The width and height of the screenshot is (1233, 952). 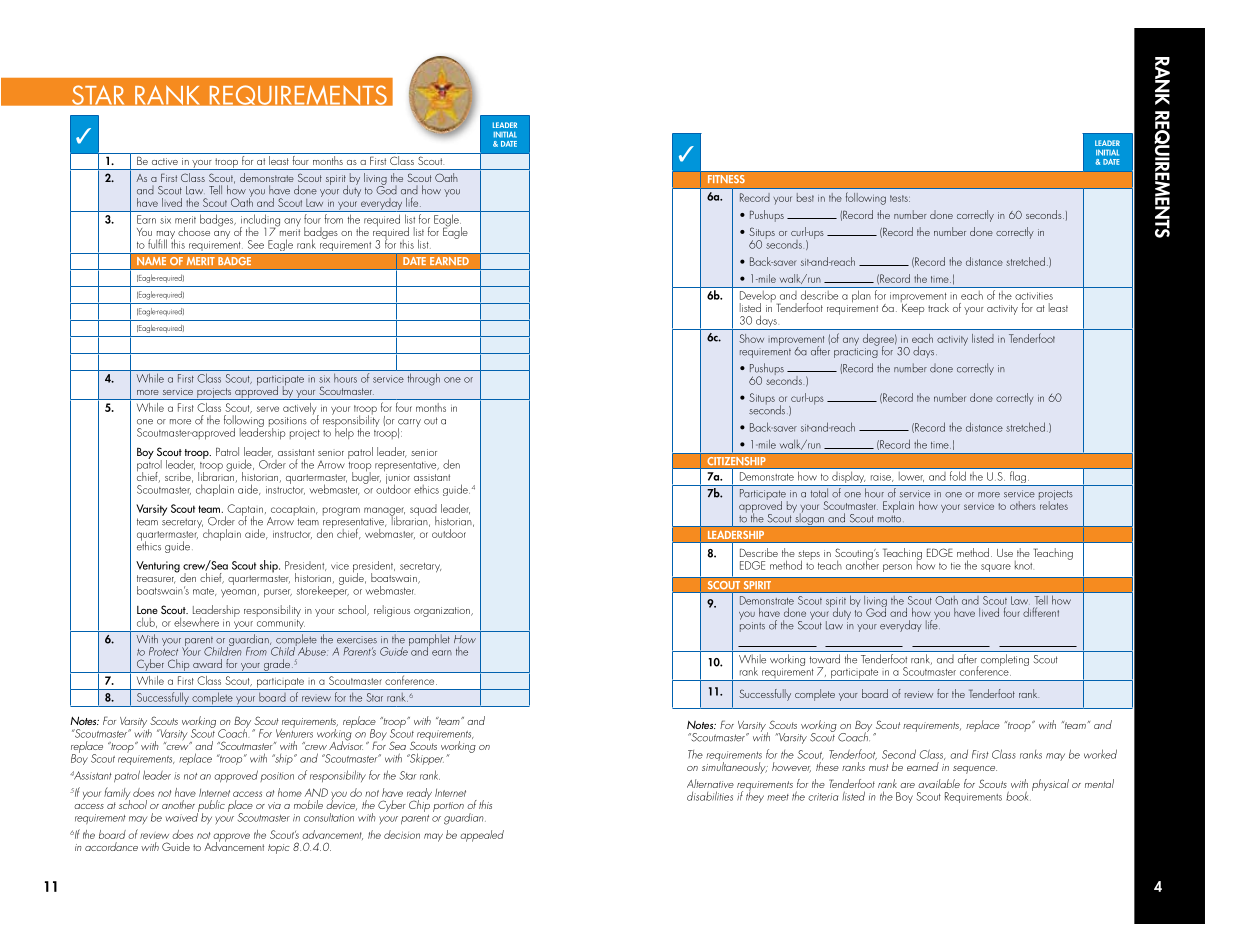 I want to click on NAME, so click(x=151, y=261).
